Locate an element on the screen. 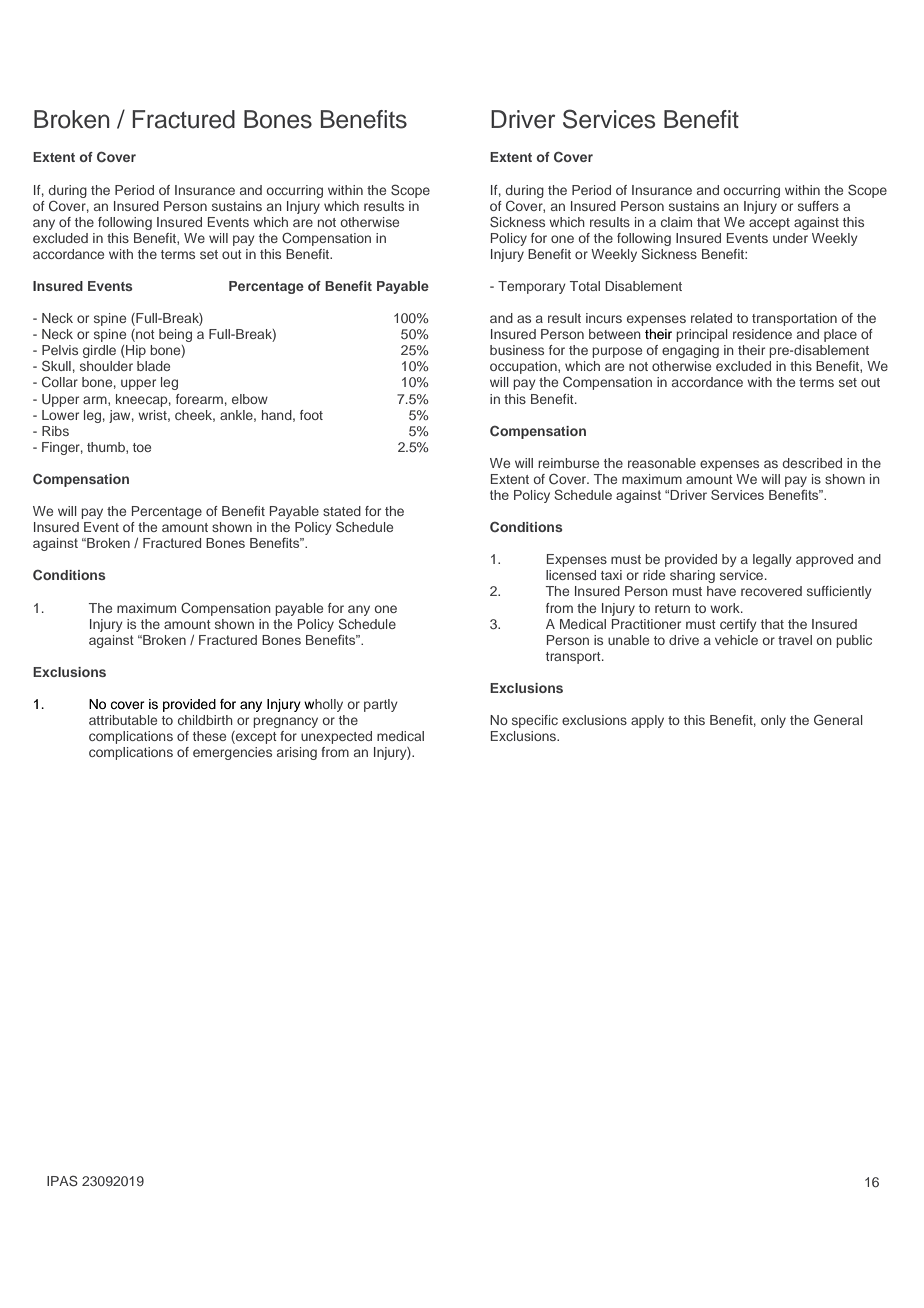 This screenshot has width=924, height=1308. toe is located at coordinates (142, 447).
